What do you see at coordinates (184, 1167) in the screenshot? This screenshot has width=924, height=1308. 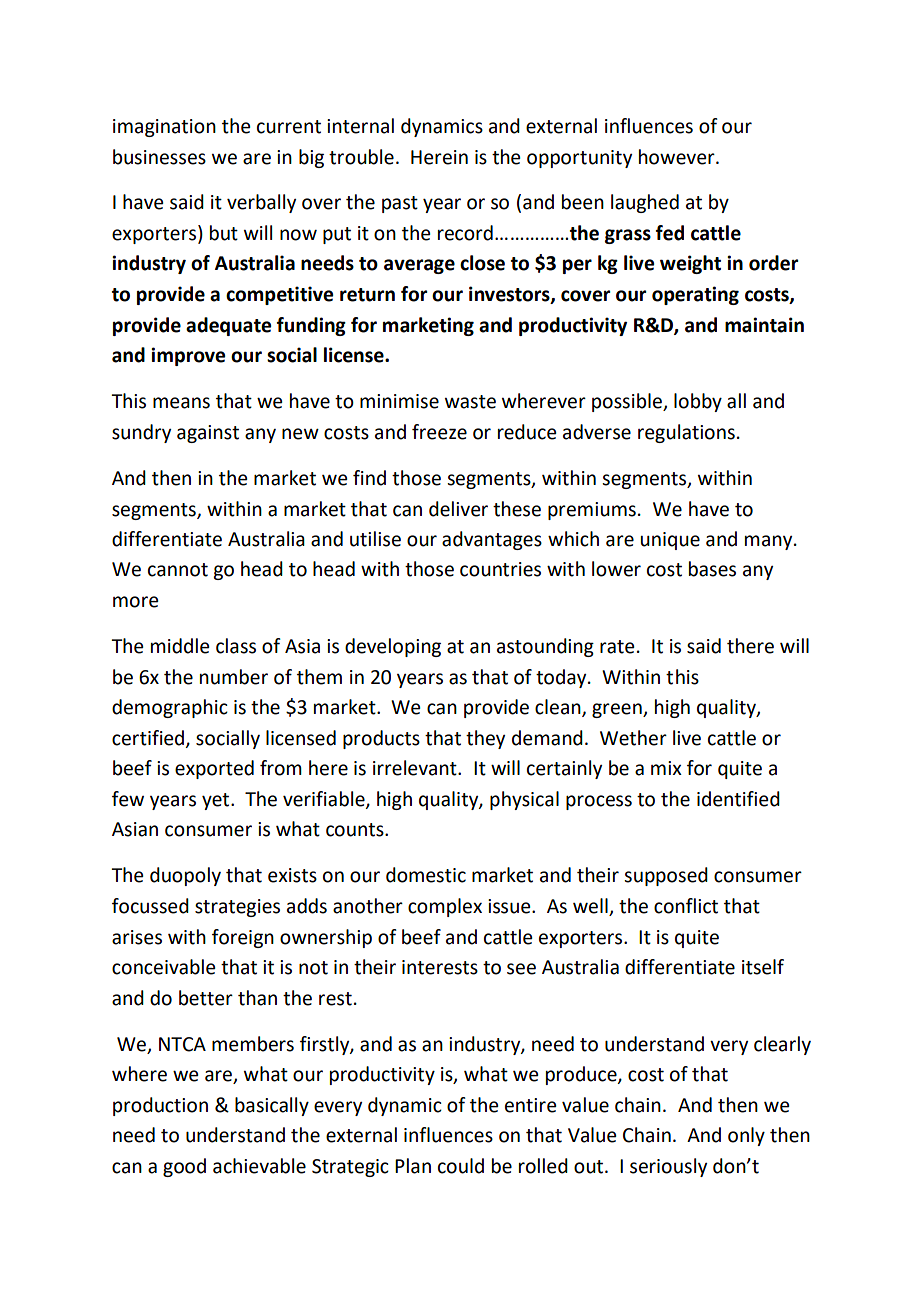 I see `good` at bounding box center [184, 1167].
